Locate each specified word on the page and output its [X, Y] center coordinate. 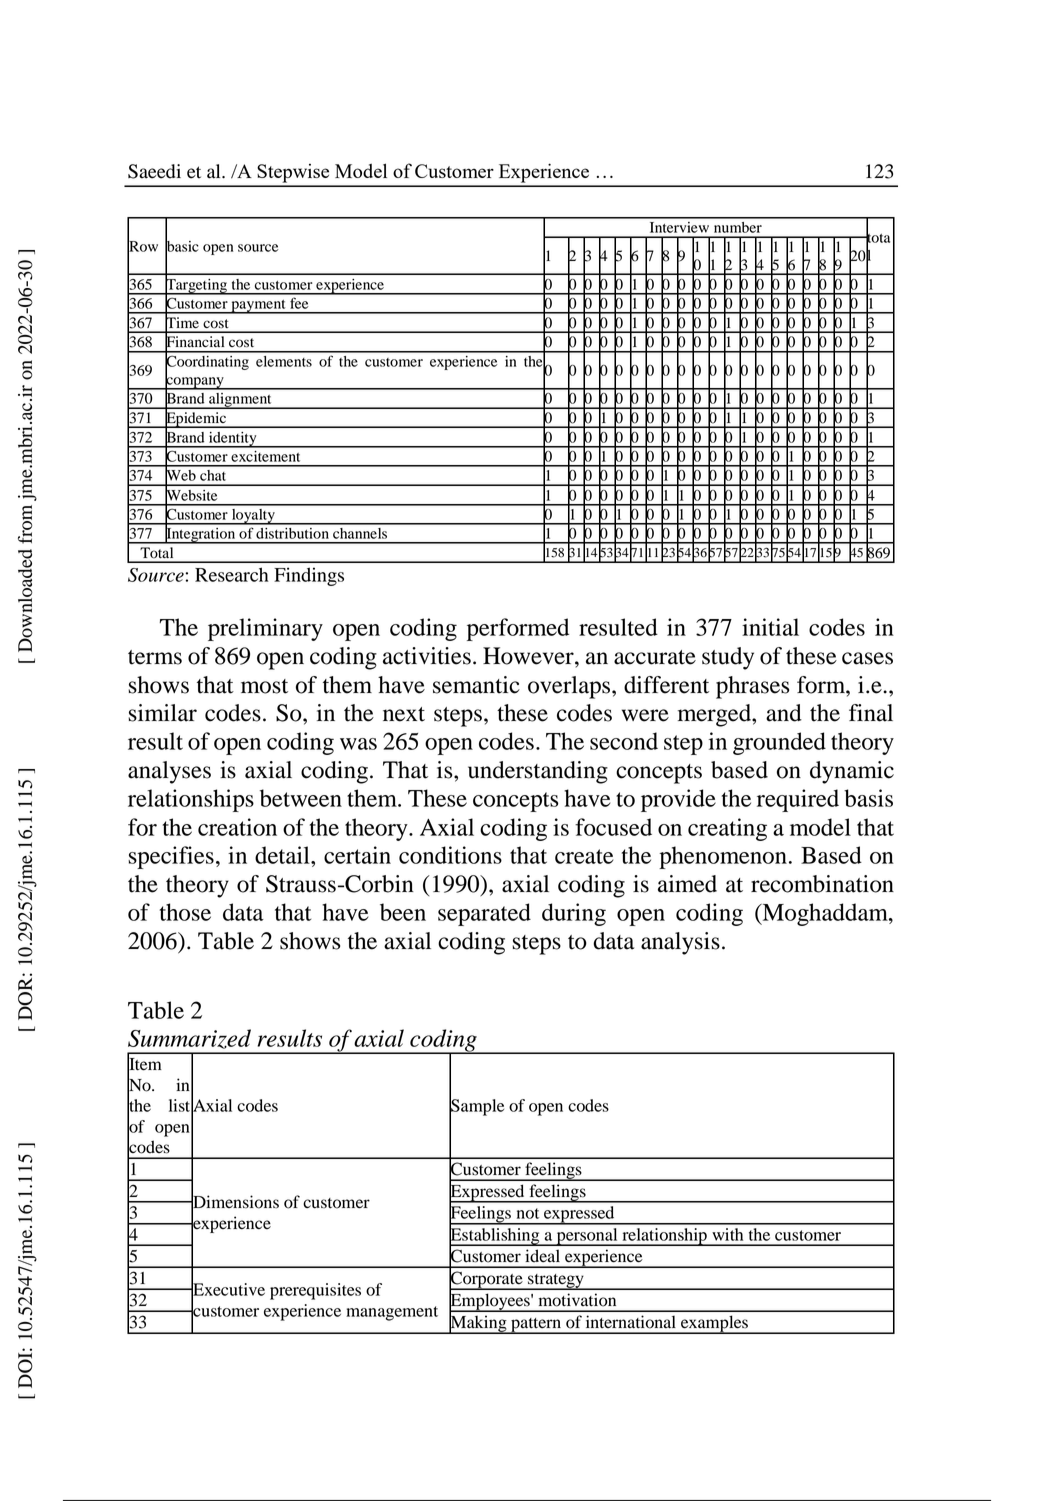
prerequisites [315, 1291]
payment [258, 307]
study [728, 658]
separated [484, 914]
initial [770, 627]
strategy [556, 1282]
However [529, 656]
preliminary [265, 629]
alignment [240, 401]
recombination [822, 884]
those [185, 912]
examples [714, 1324]
